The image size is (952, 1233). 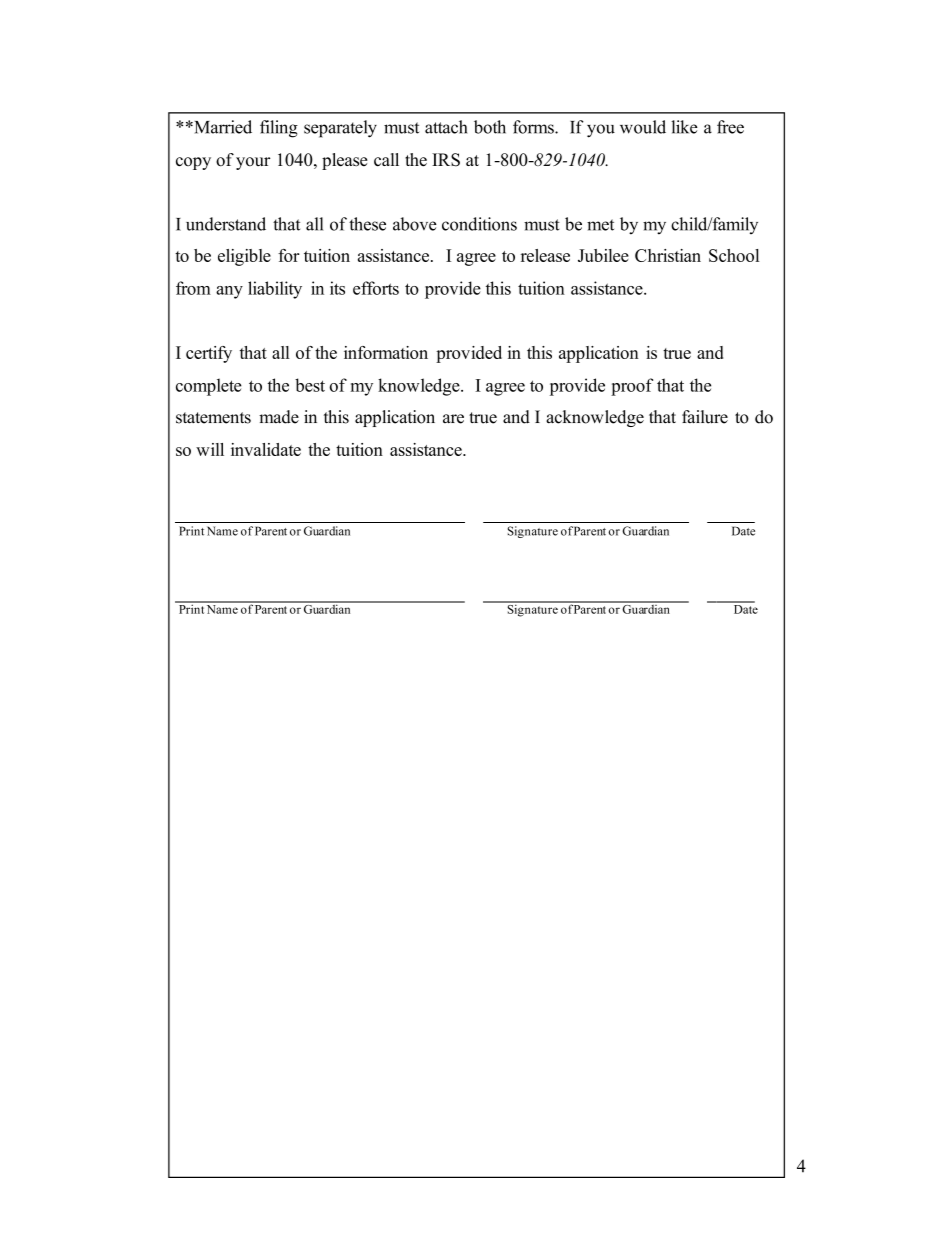 I want to click on proof, so click(x=632, y=387).
